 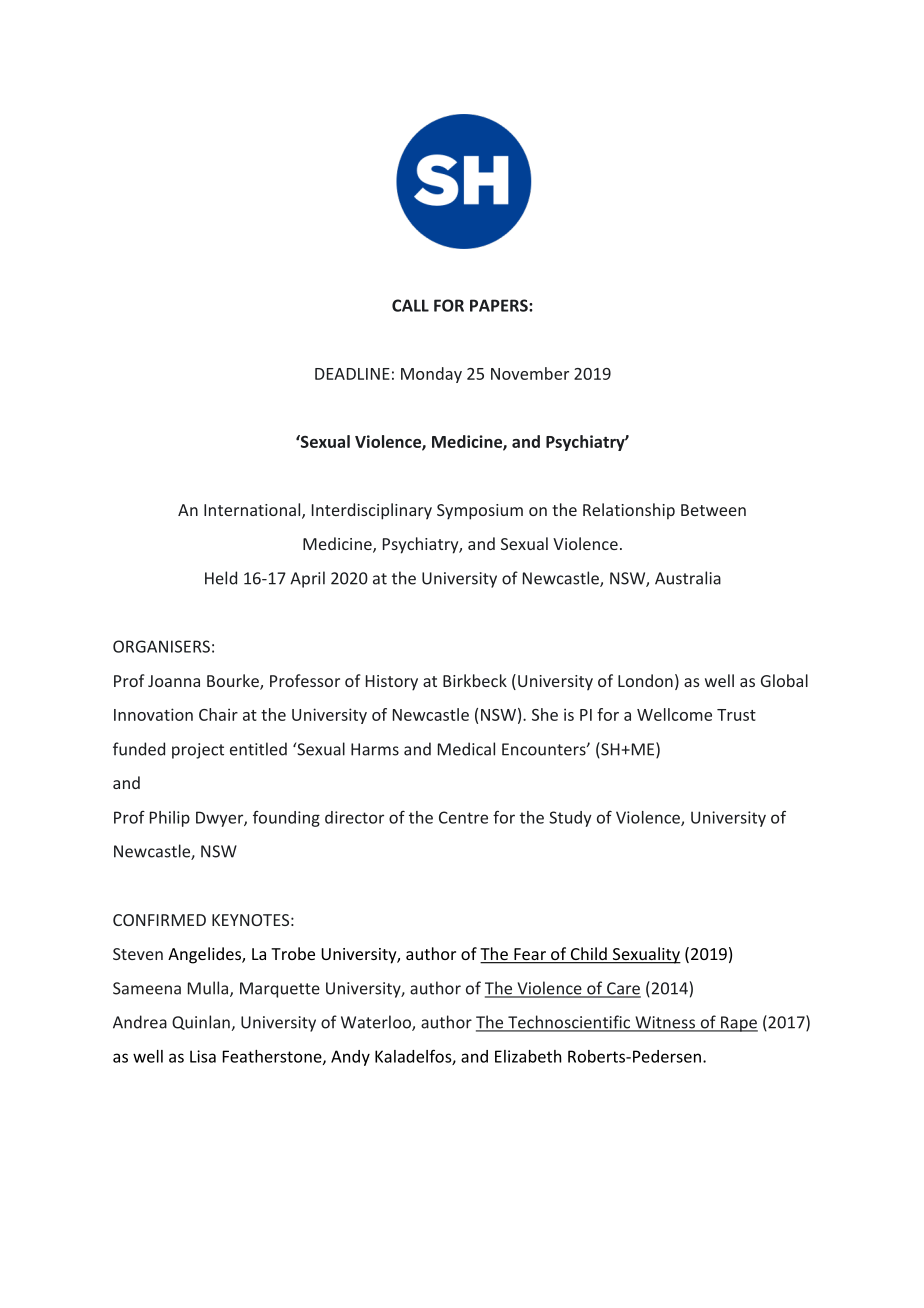 I want to click on London, so click(x=645, y=680).
